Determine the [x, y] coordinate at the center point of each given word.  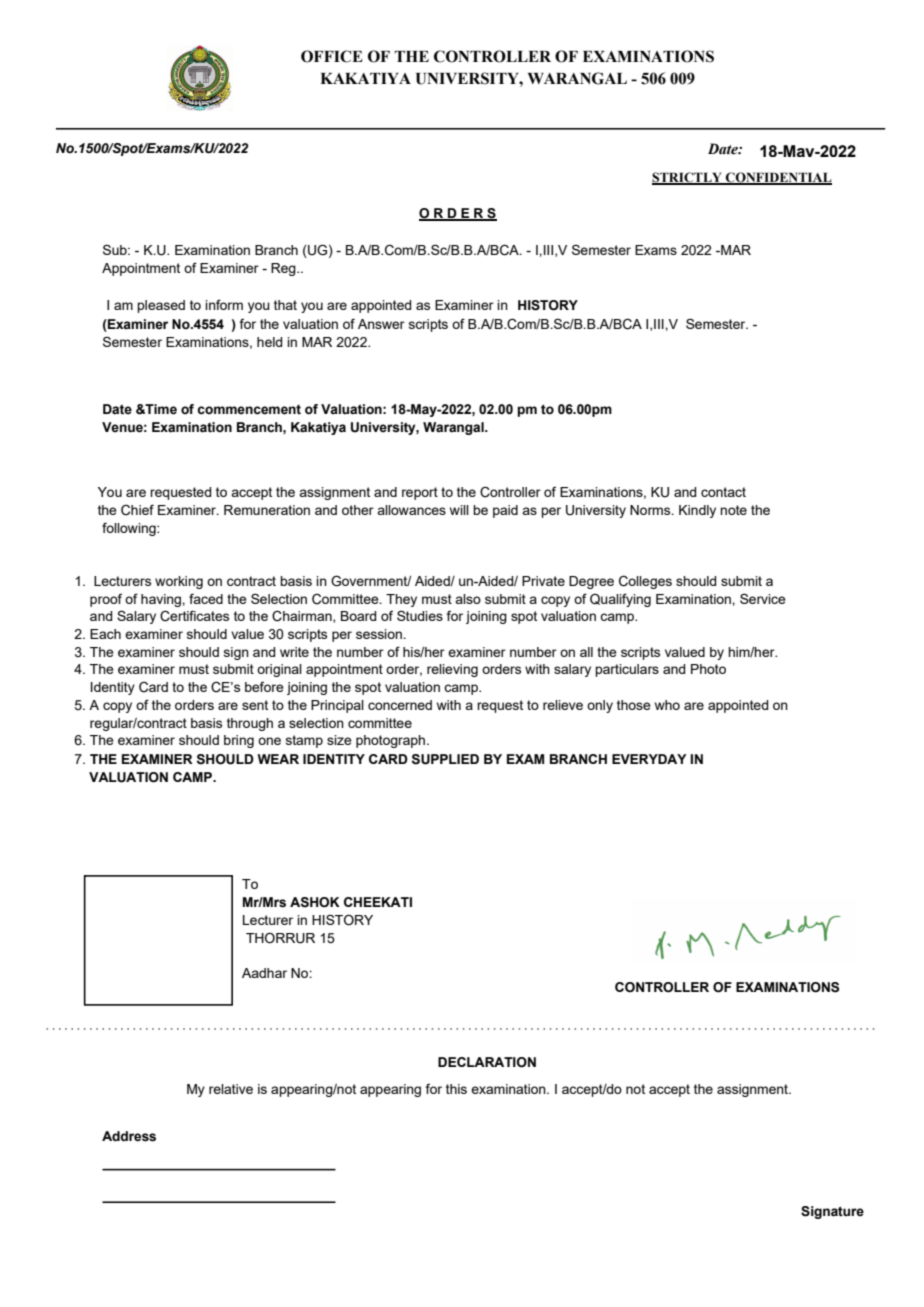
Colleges [645, 582]
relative [231, 1089]
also [468, 599]
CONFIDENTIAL [778, 178]
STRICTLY [688, 178]
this [456, 1089]
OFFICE [332, 56]
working [179, 582]
